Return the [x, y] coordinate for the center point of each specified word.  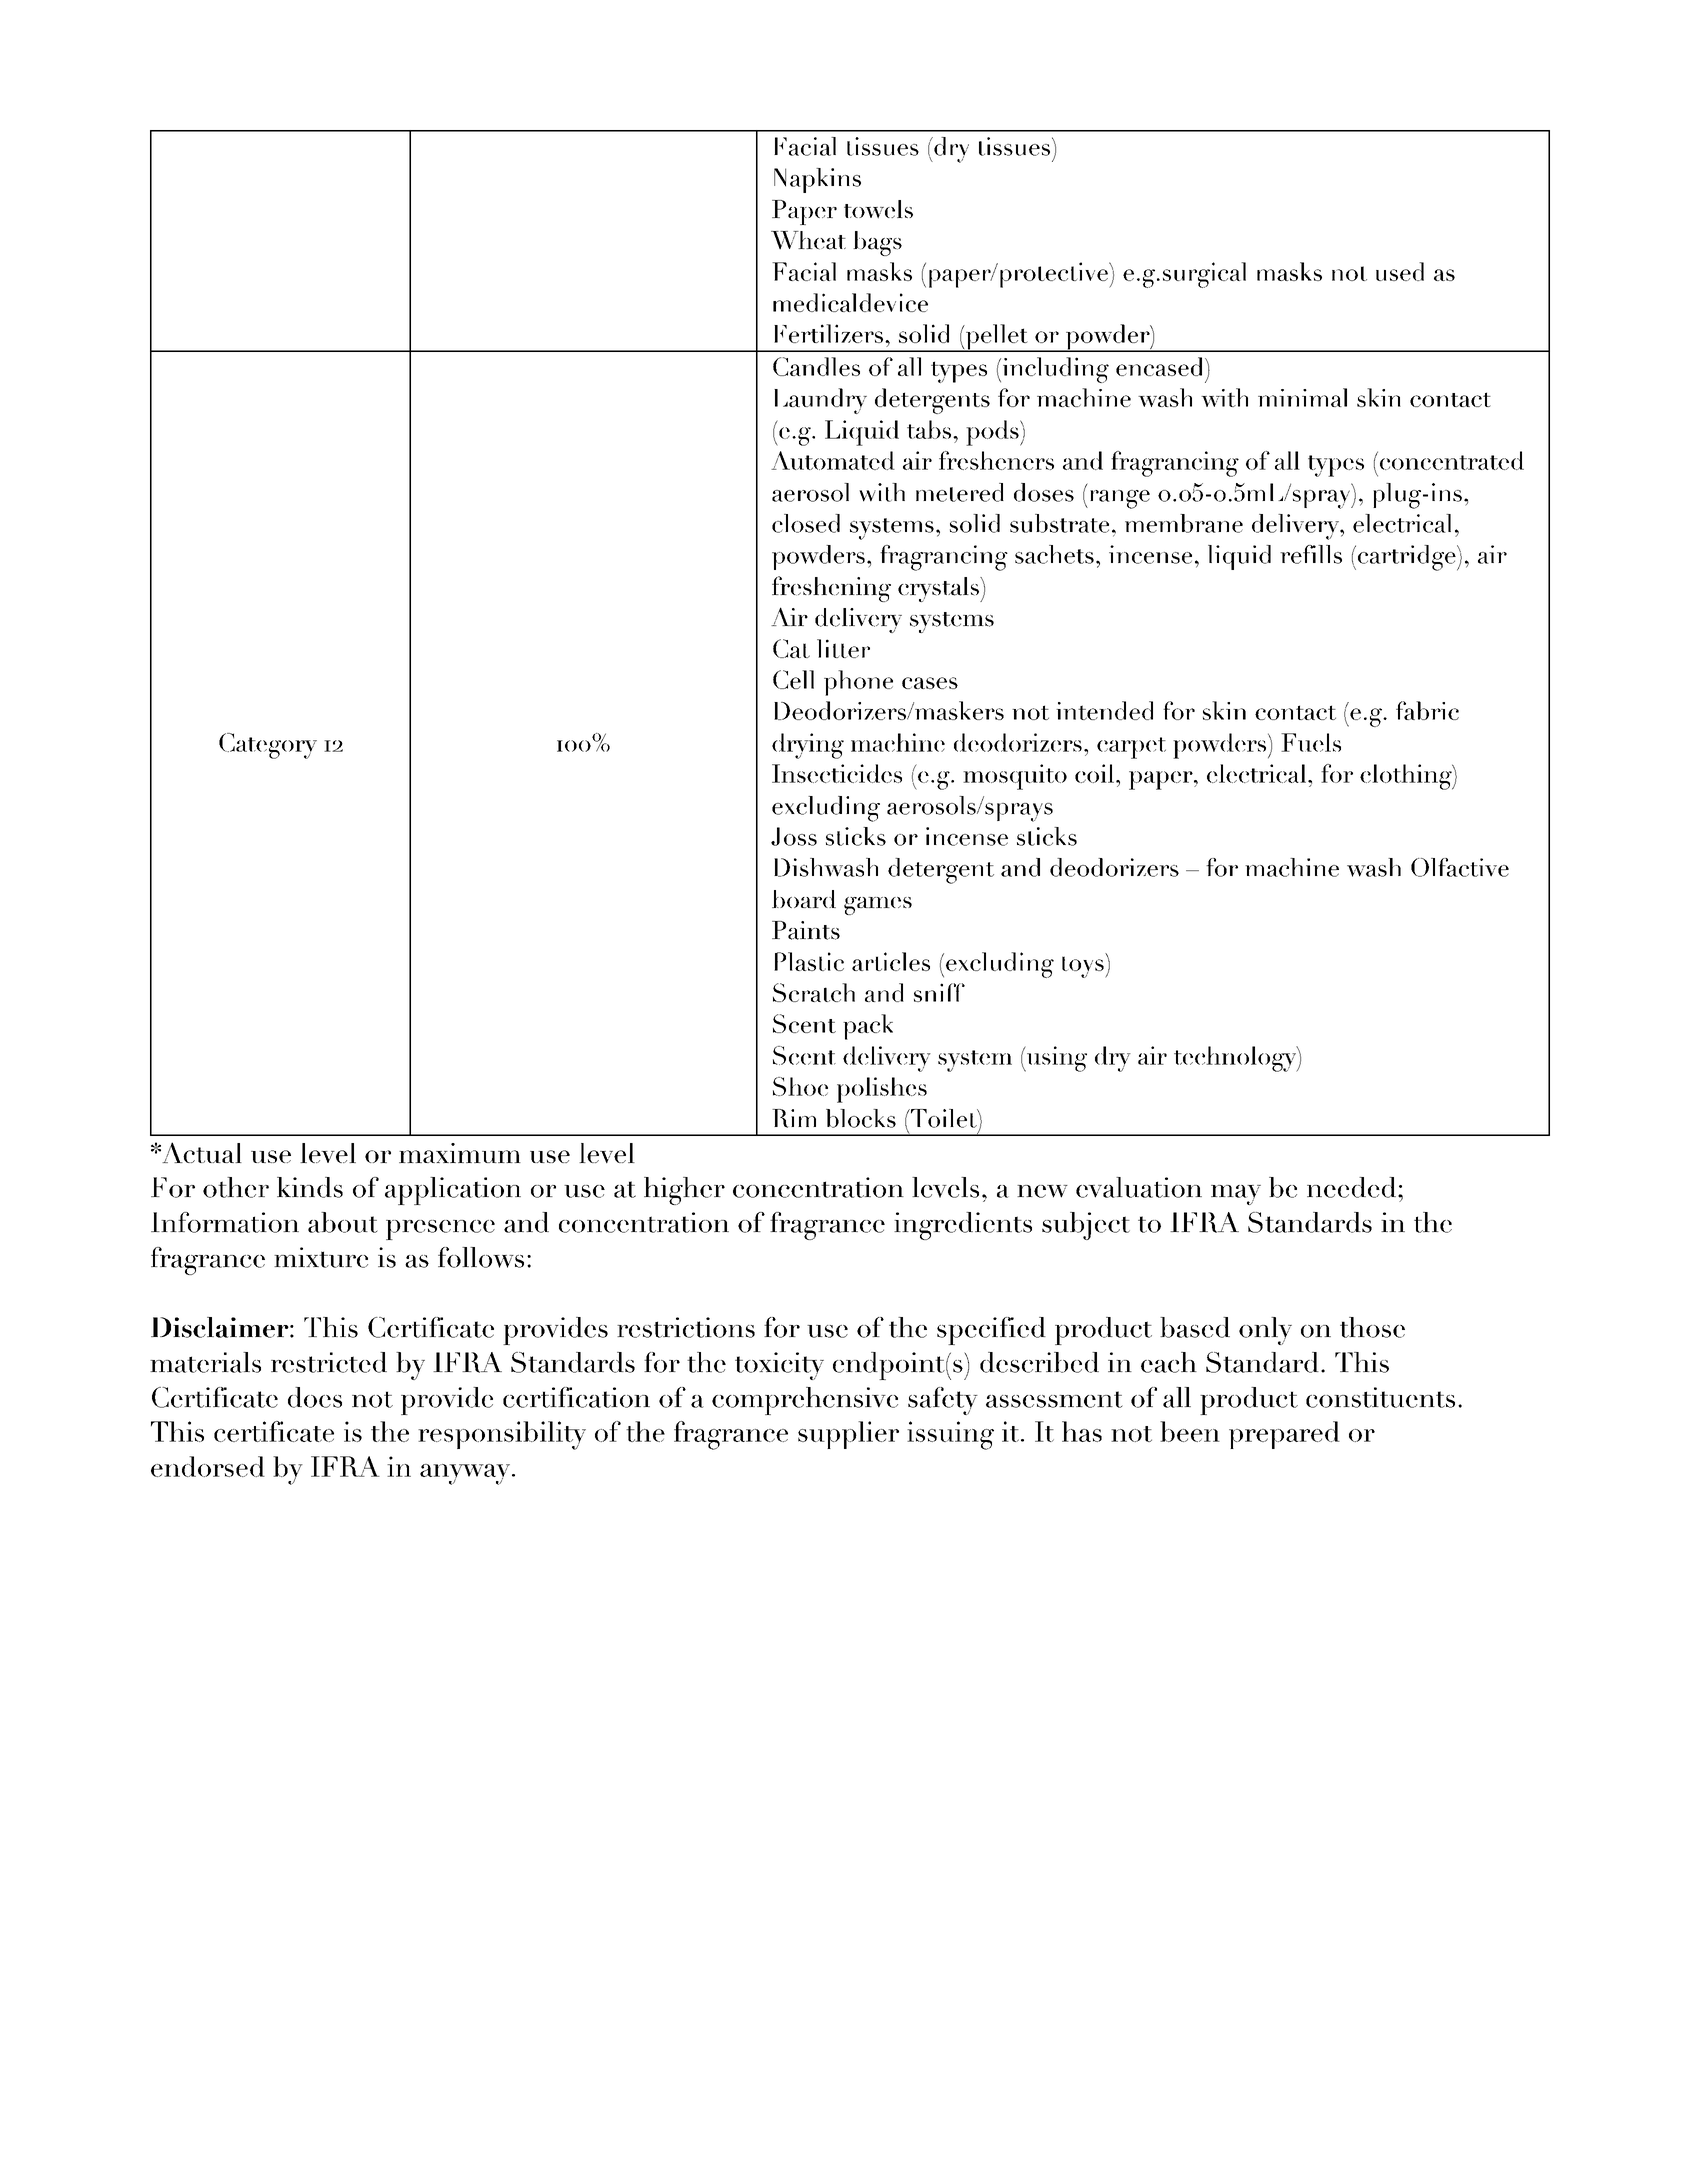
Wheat [808, 240]
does [315, 1397]
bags [877, 243]
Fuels [1311, 742]
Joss [794, 836]
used [1400, 271]
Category [268, 746]
